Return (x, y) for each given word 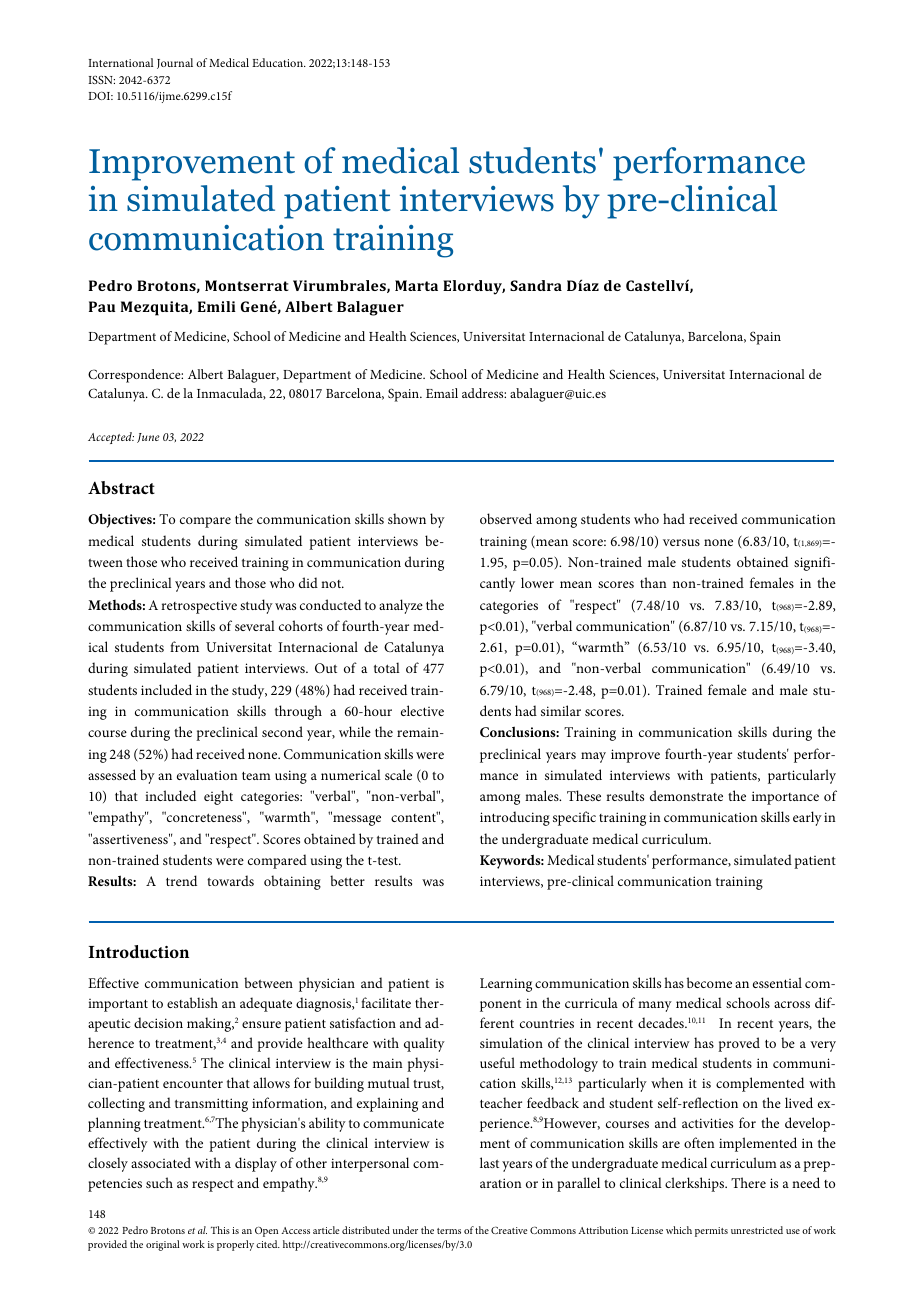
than (653, 582)
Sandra (536, 285)
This (220, 1230)
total (387, 667)
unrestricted (757, 1230)
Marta (416, 285)
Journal (175, 63)
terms (449, 1231)
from (184, 646)
